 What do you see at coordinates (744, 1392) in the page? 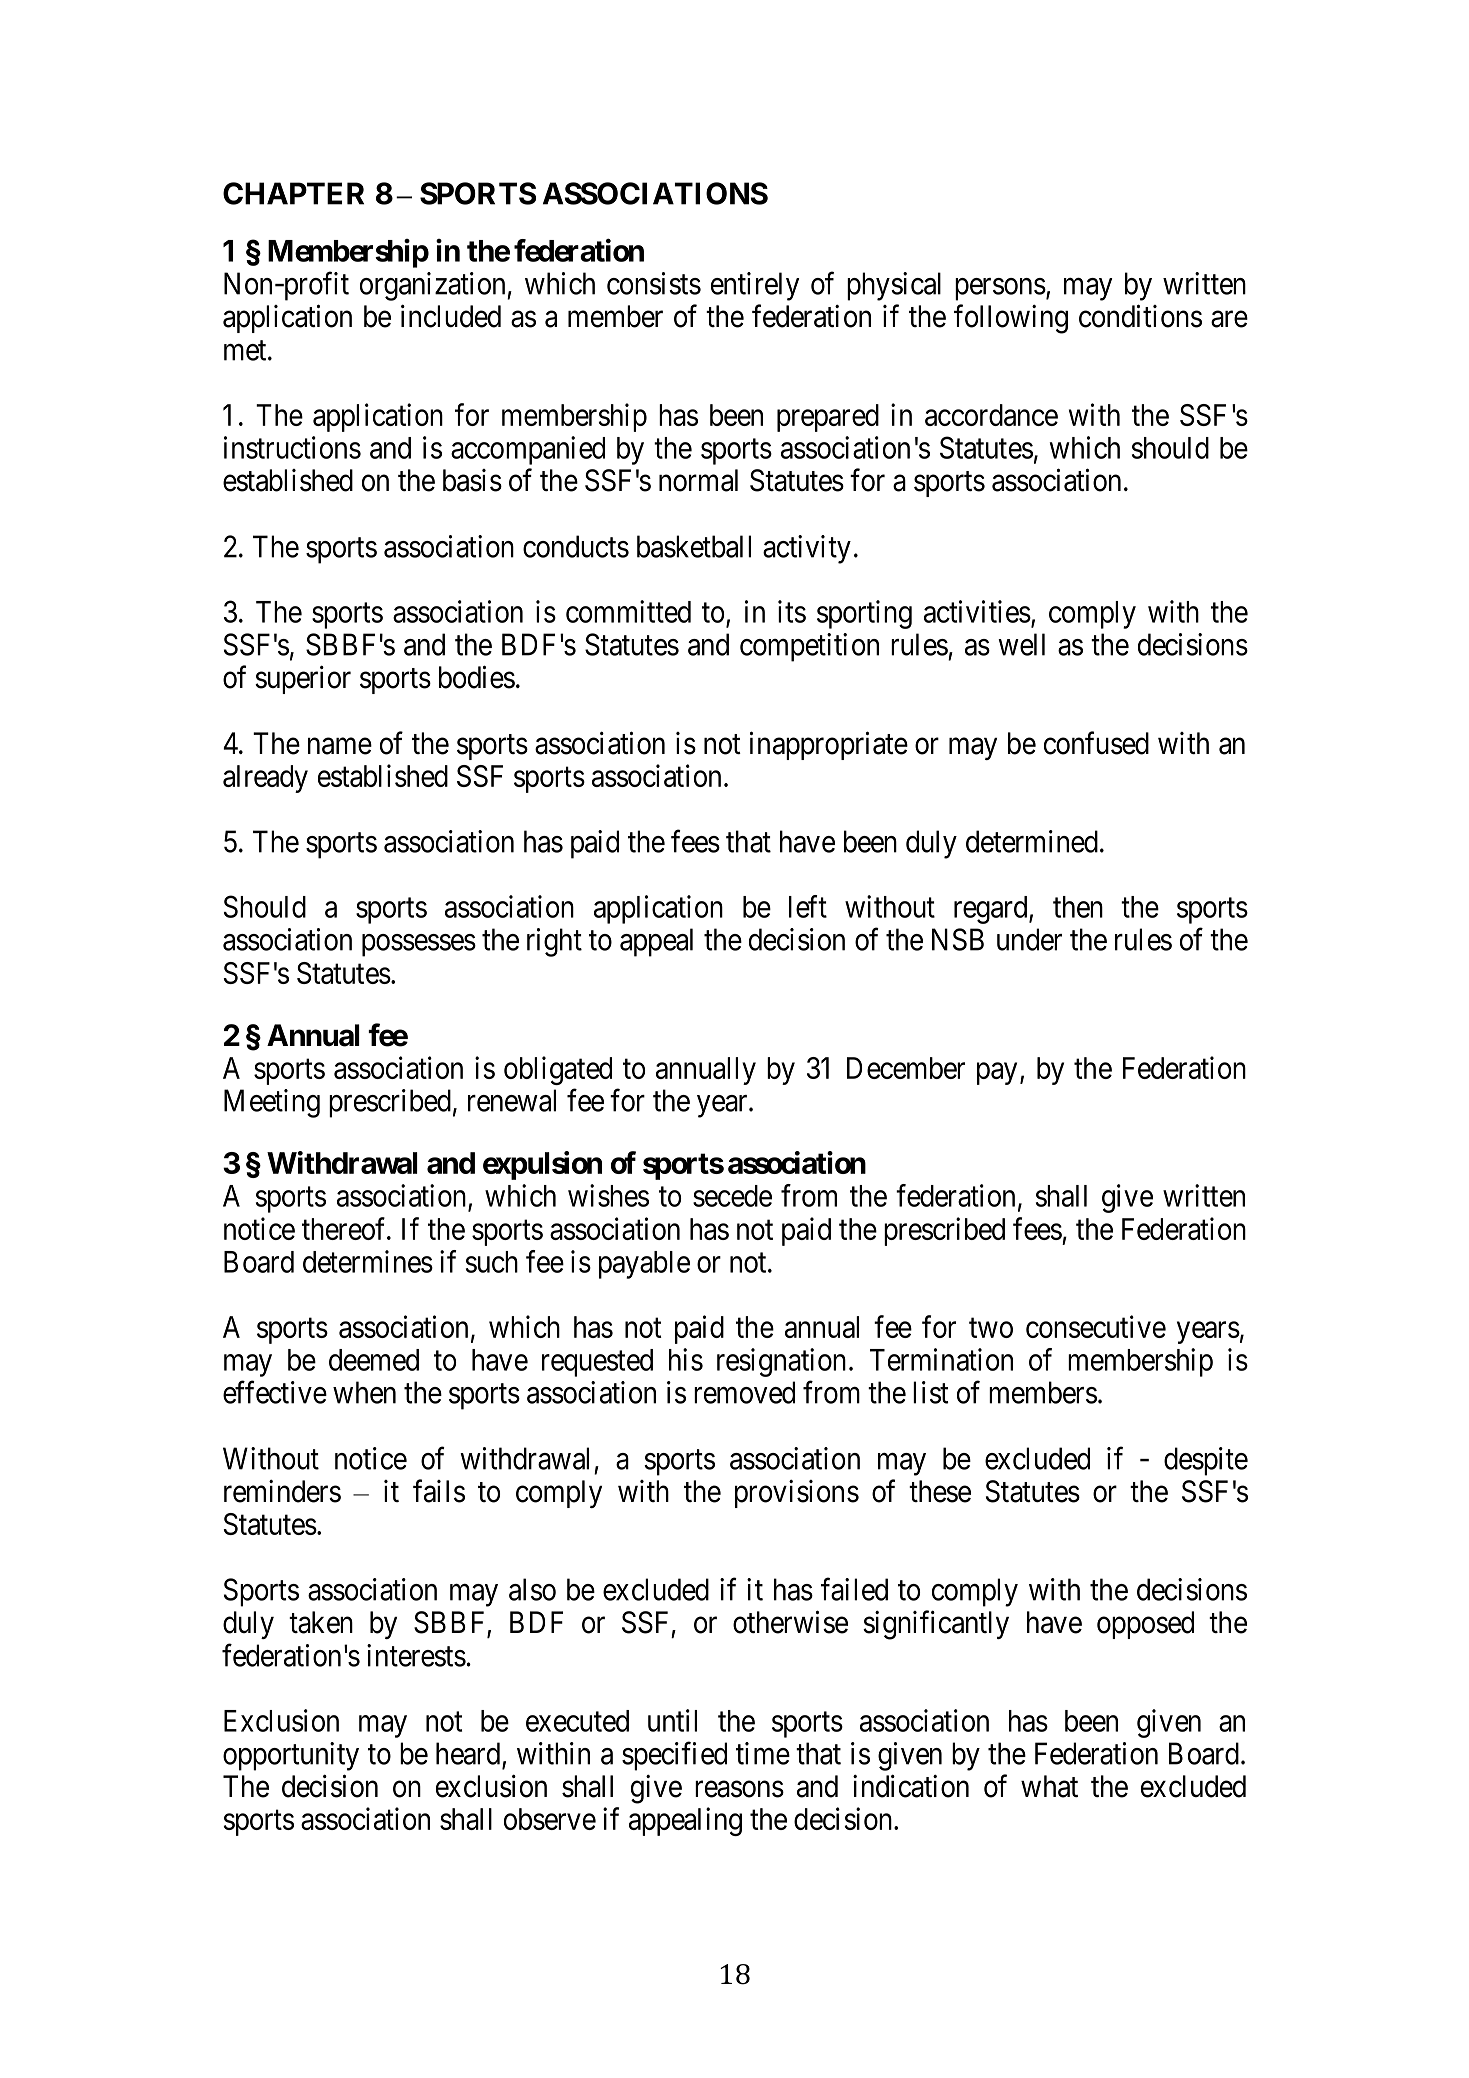
I see `removed` at bounding box center [744, 1392].
